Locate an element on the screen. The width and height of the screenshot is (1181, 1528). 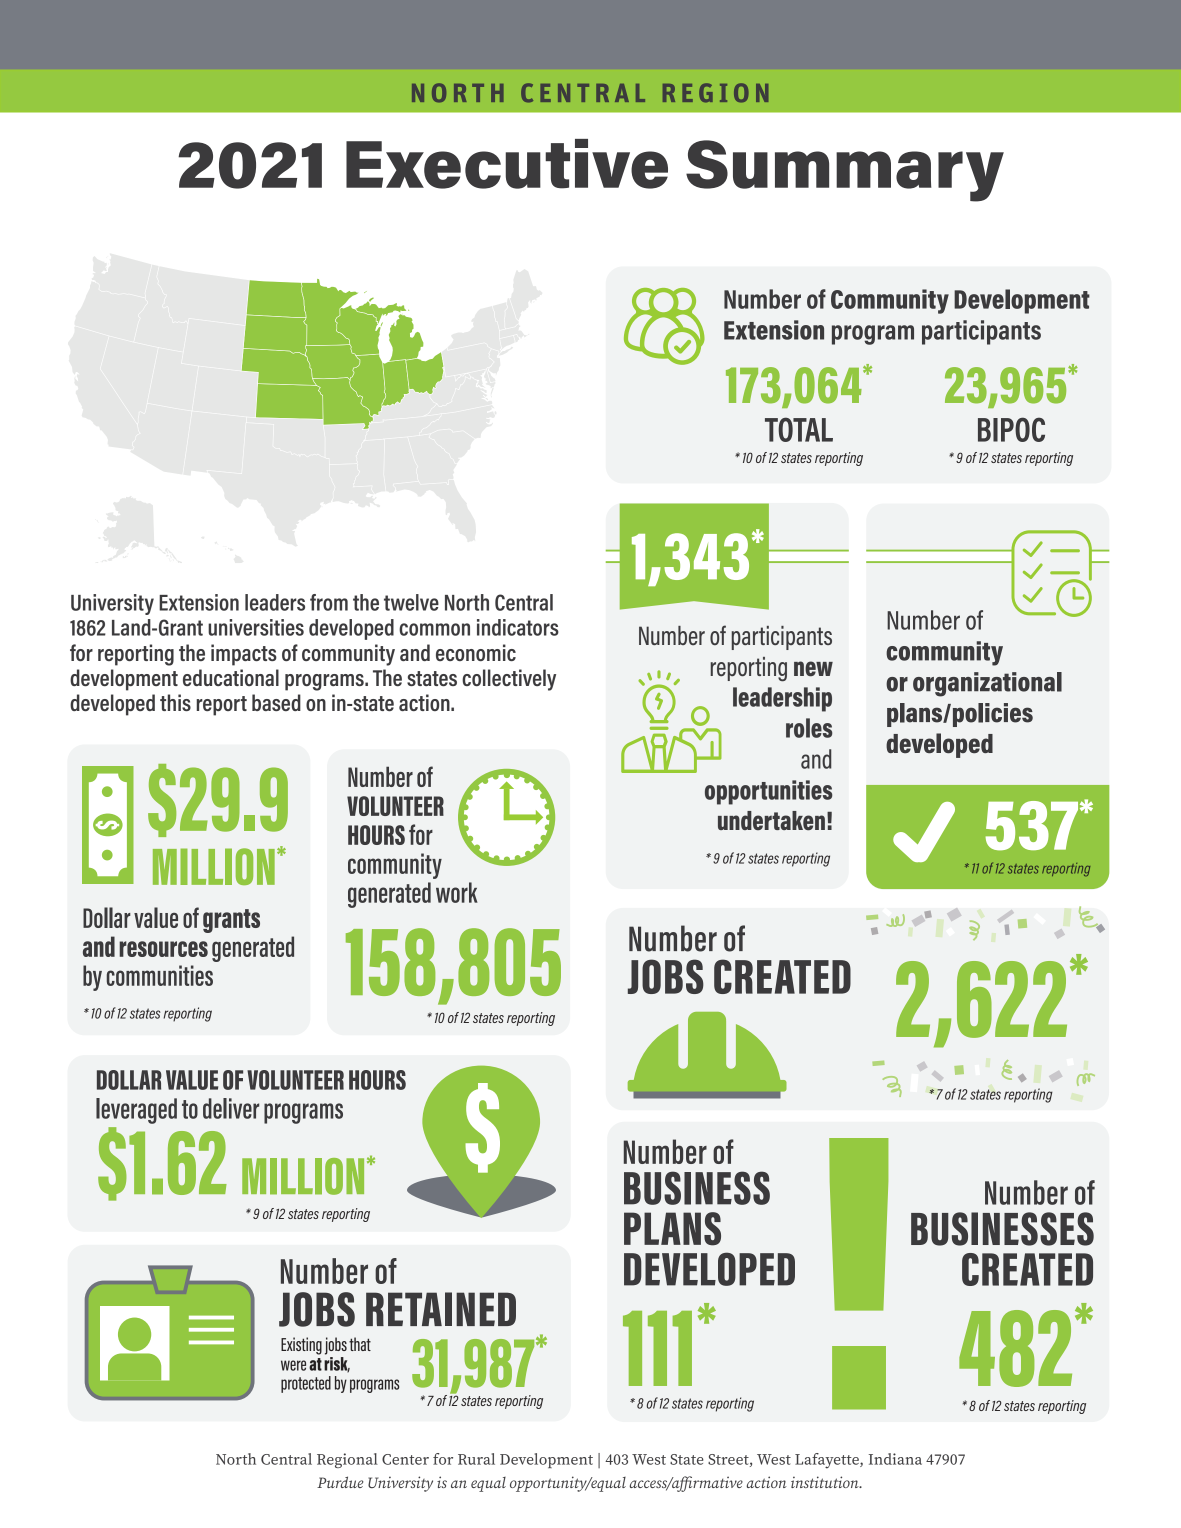
roles is located at coordinates (809, 728).
